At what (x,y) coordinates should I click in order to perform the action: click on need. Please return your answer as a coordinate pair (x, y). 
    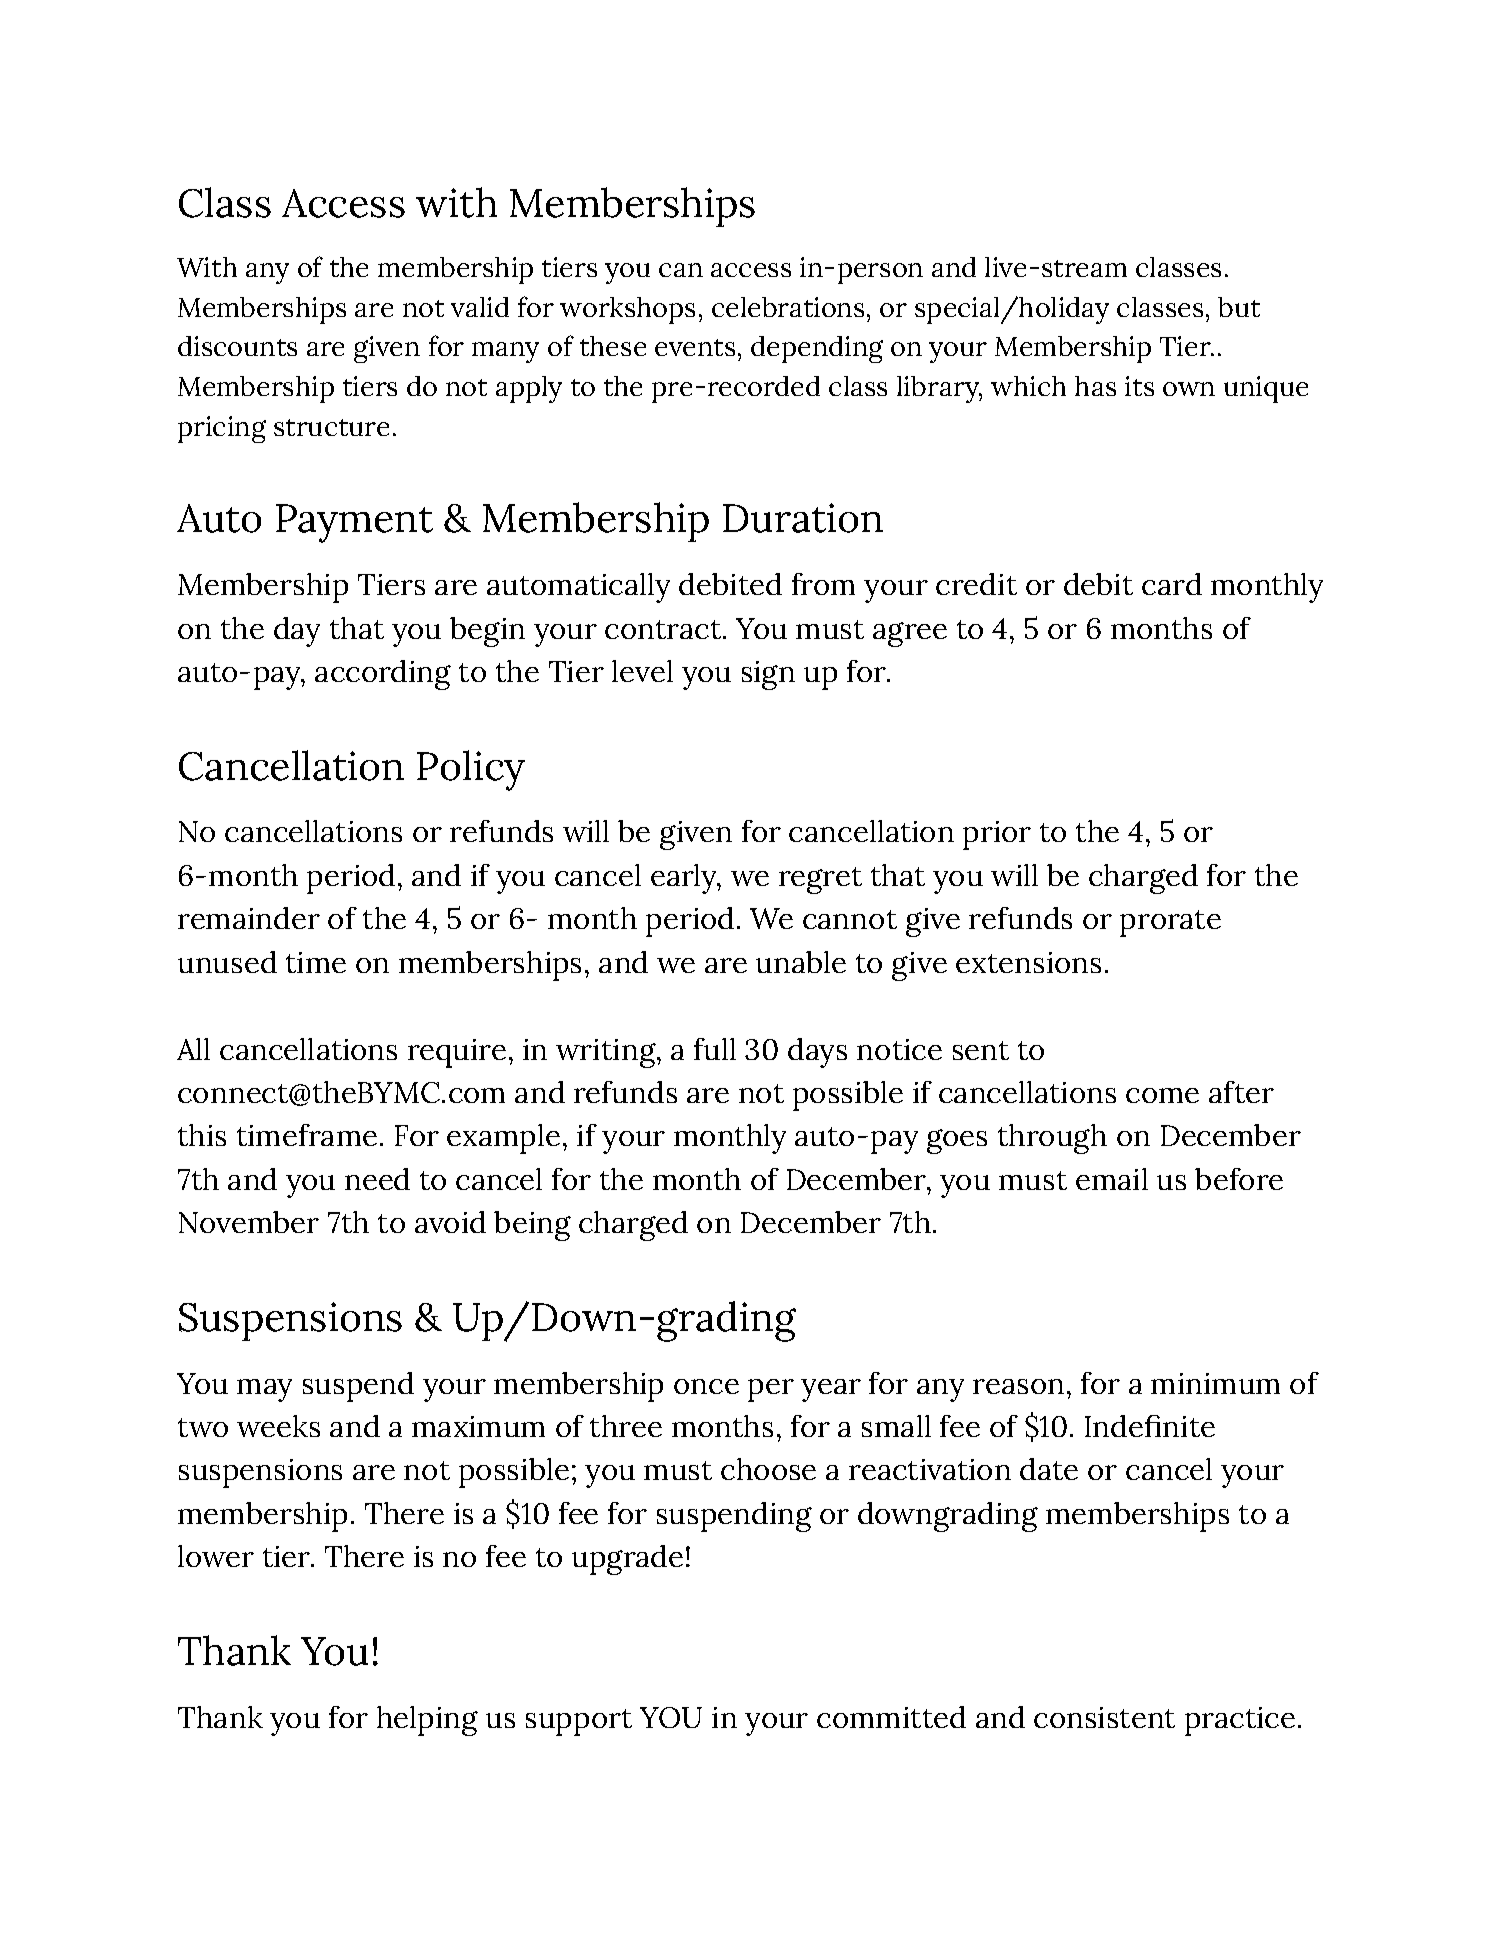
    Looking at the image, I should click on (377, 1179).
